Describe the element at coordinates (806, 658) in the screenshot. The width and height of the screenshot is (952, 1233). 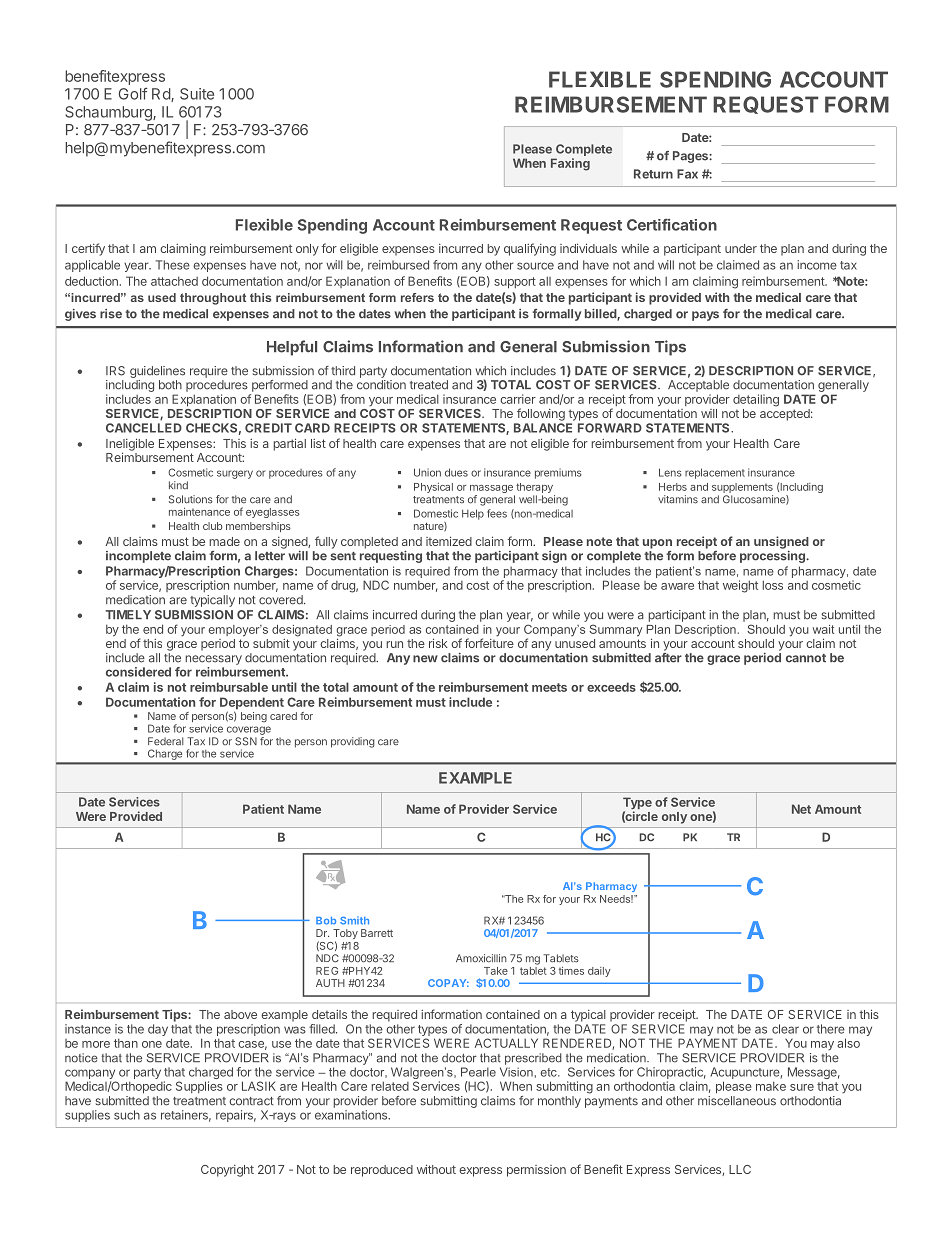
I see `cannot` at that location.
